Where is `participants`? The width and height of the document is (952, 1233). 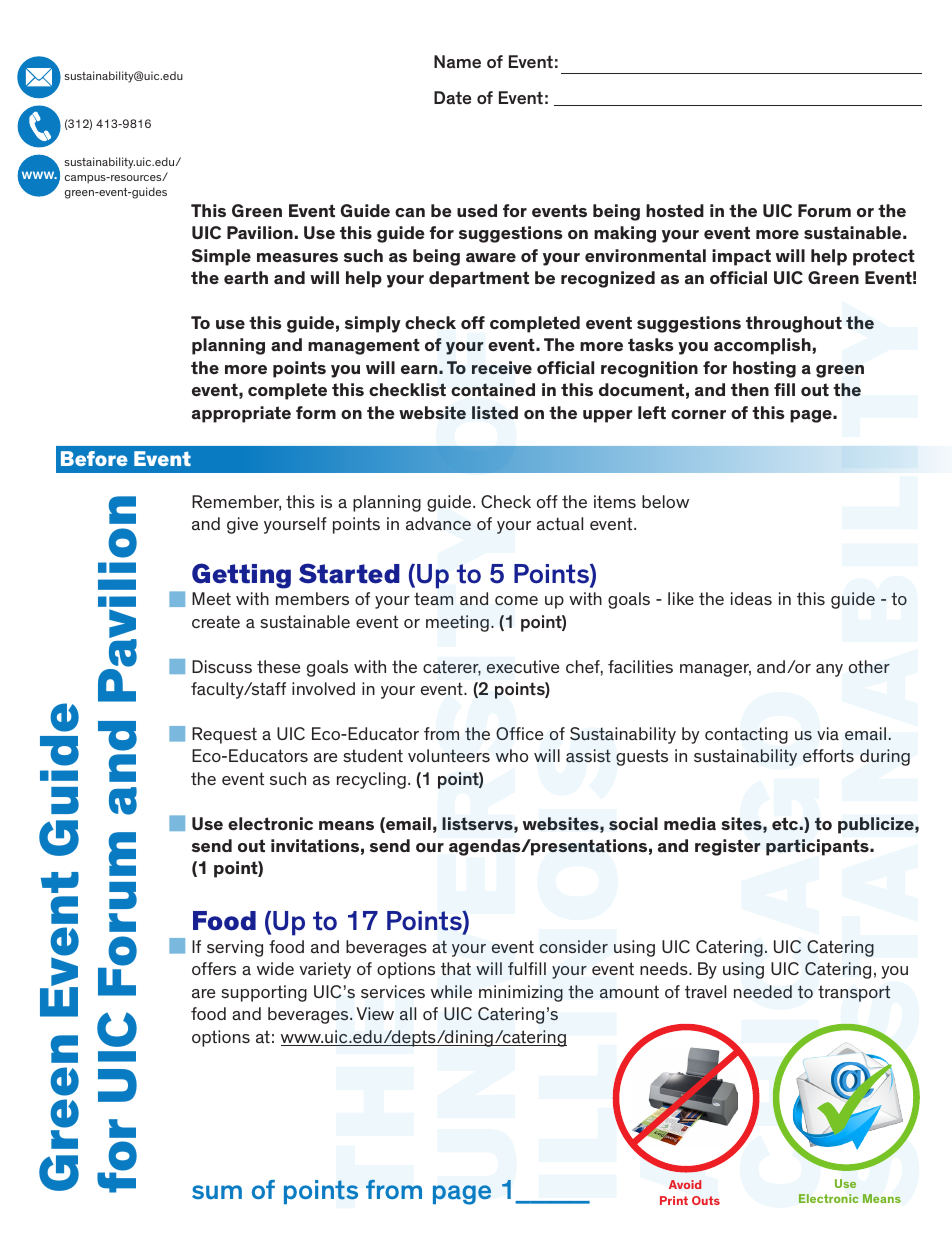 participants is located at coordinates (818, 847).
